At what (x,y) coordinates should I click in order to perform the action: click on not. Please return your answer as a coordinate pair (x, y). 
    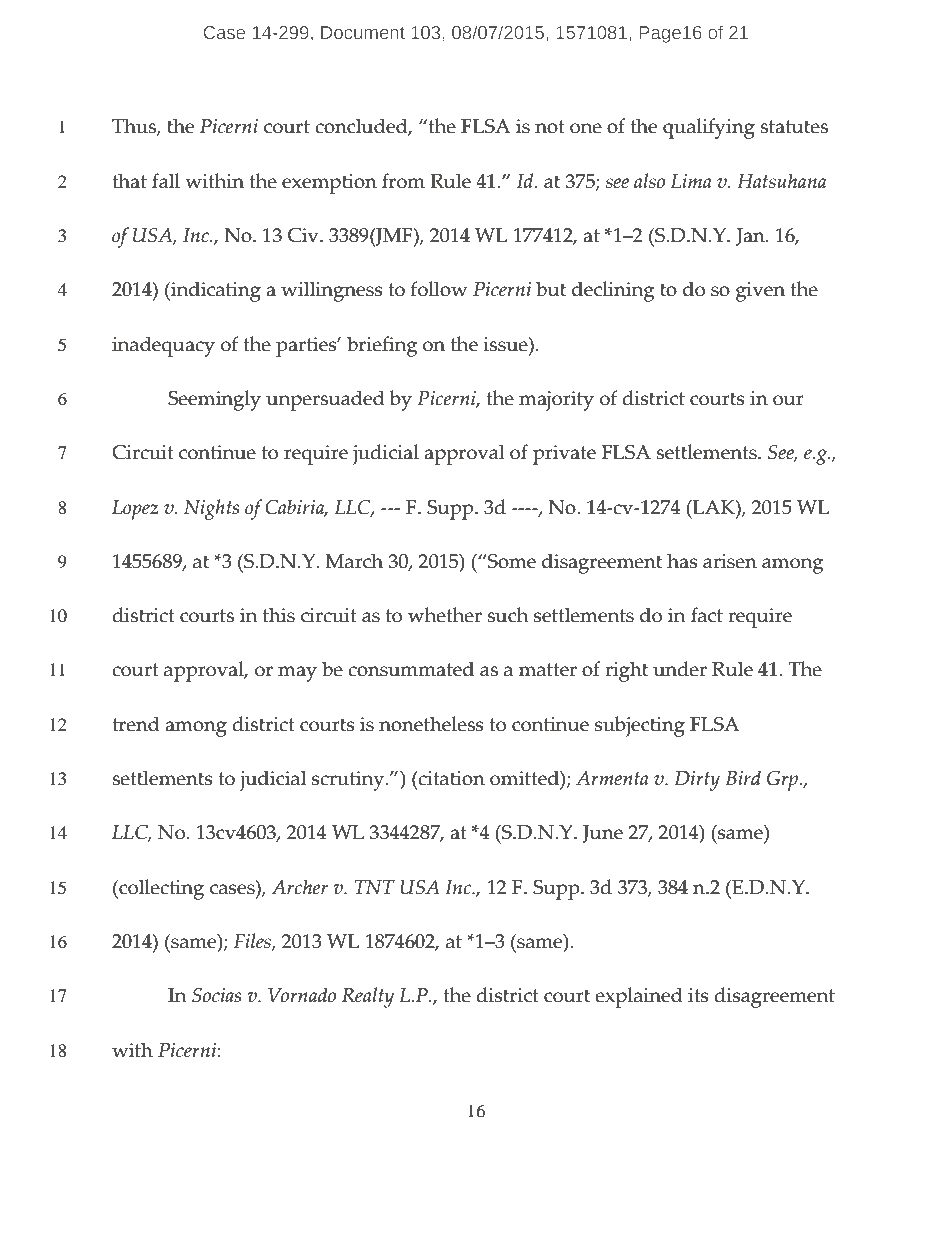
    Looking at the image, I should click on (550, 127).
